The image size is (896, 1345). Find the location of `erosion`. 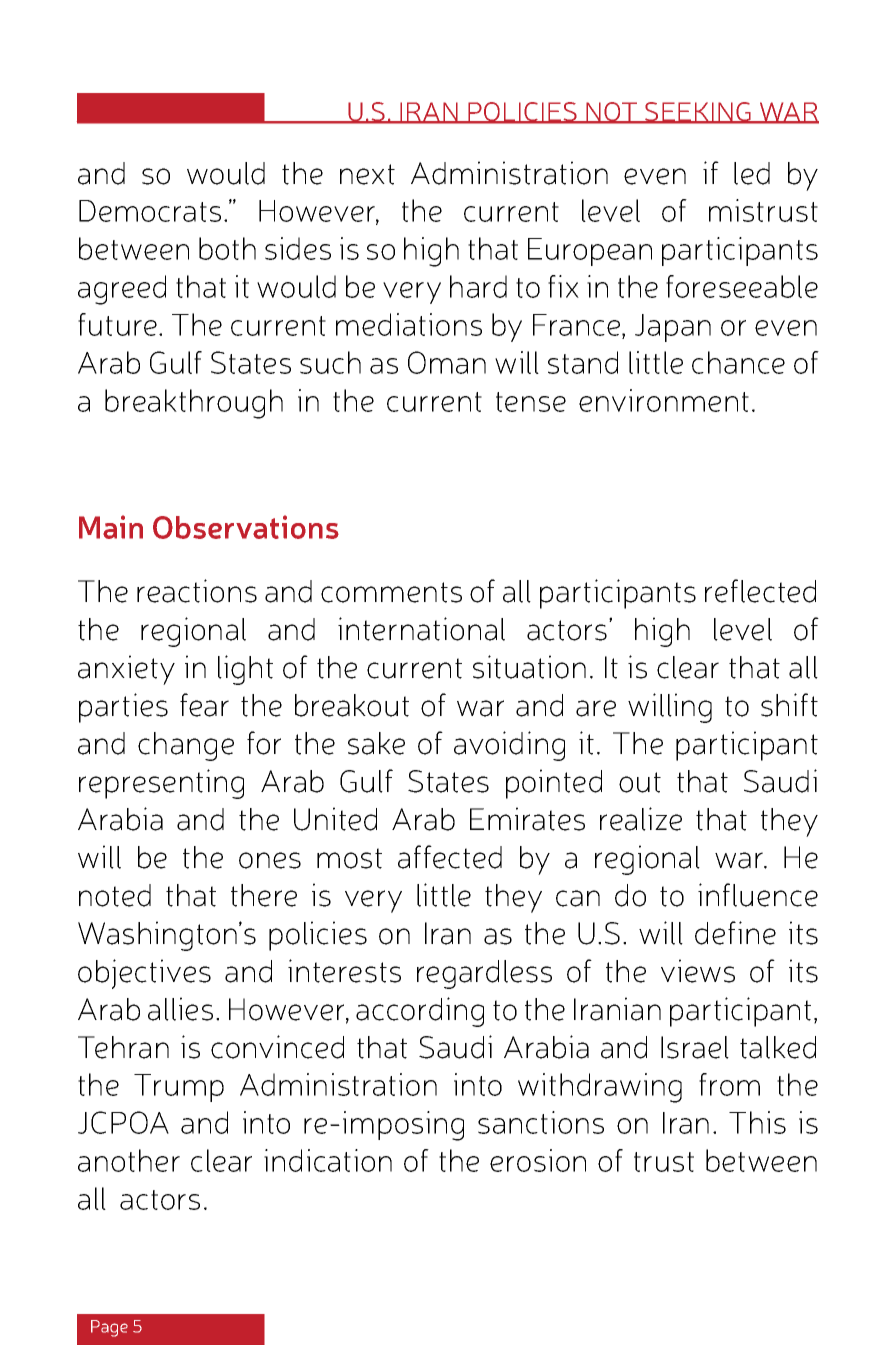

erosion is located at coordinates (538, 1160).
